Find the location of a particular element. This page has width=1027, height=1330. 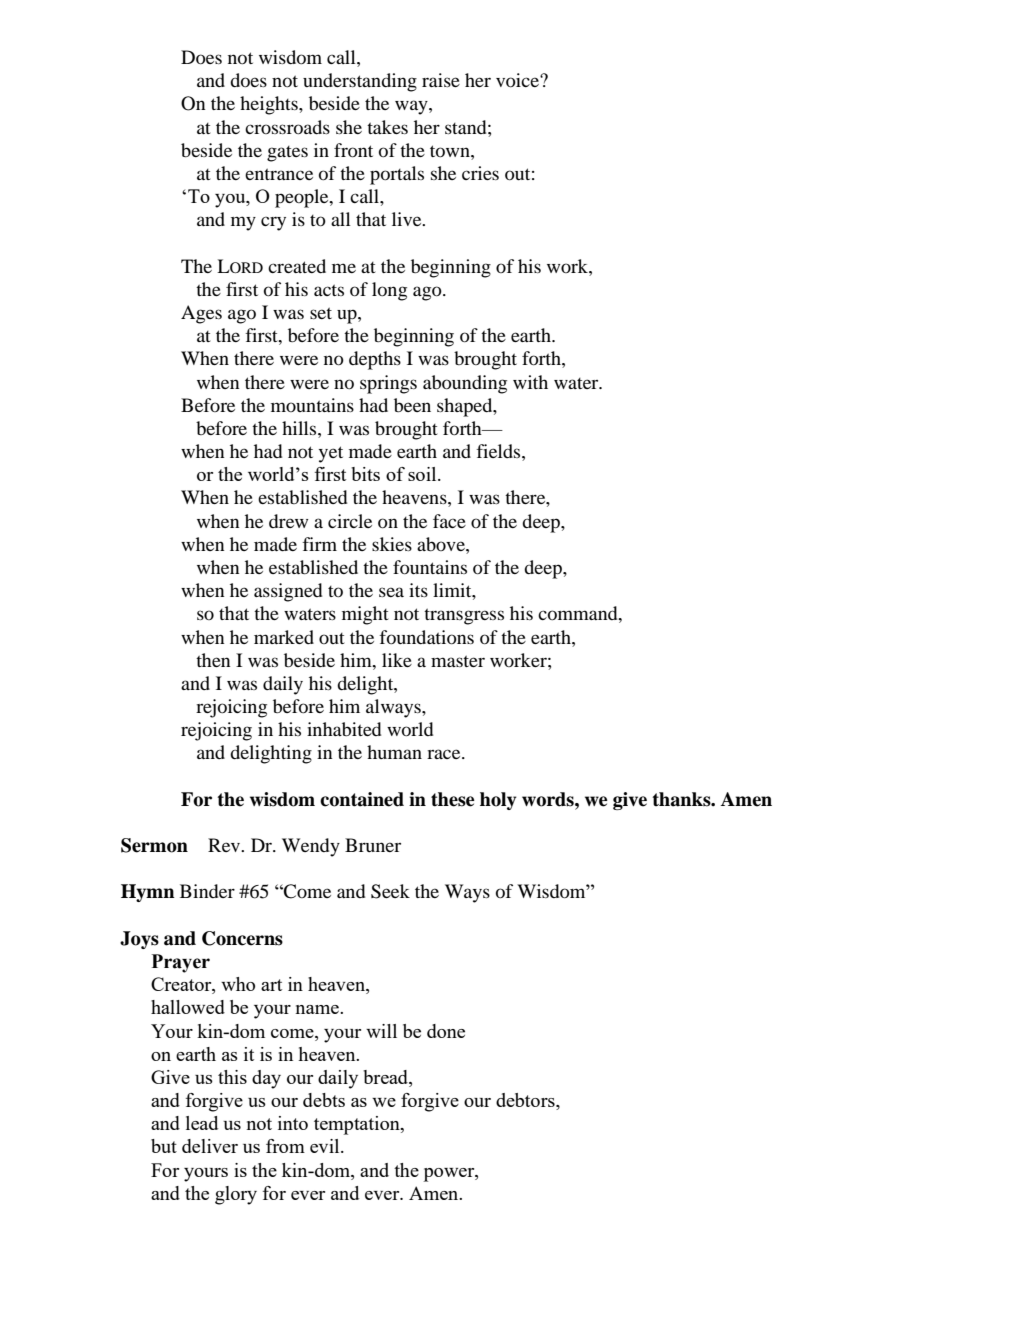

cries is located at coordinates (480, 173).
